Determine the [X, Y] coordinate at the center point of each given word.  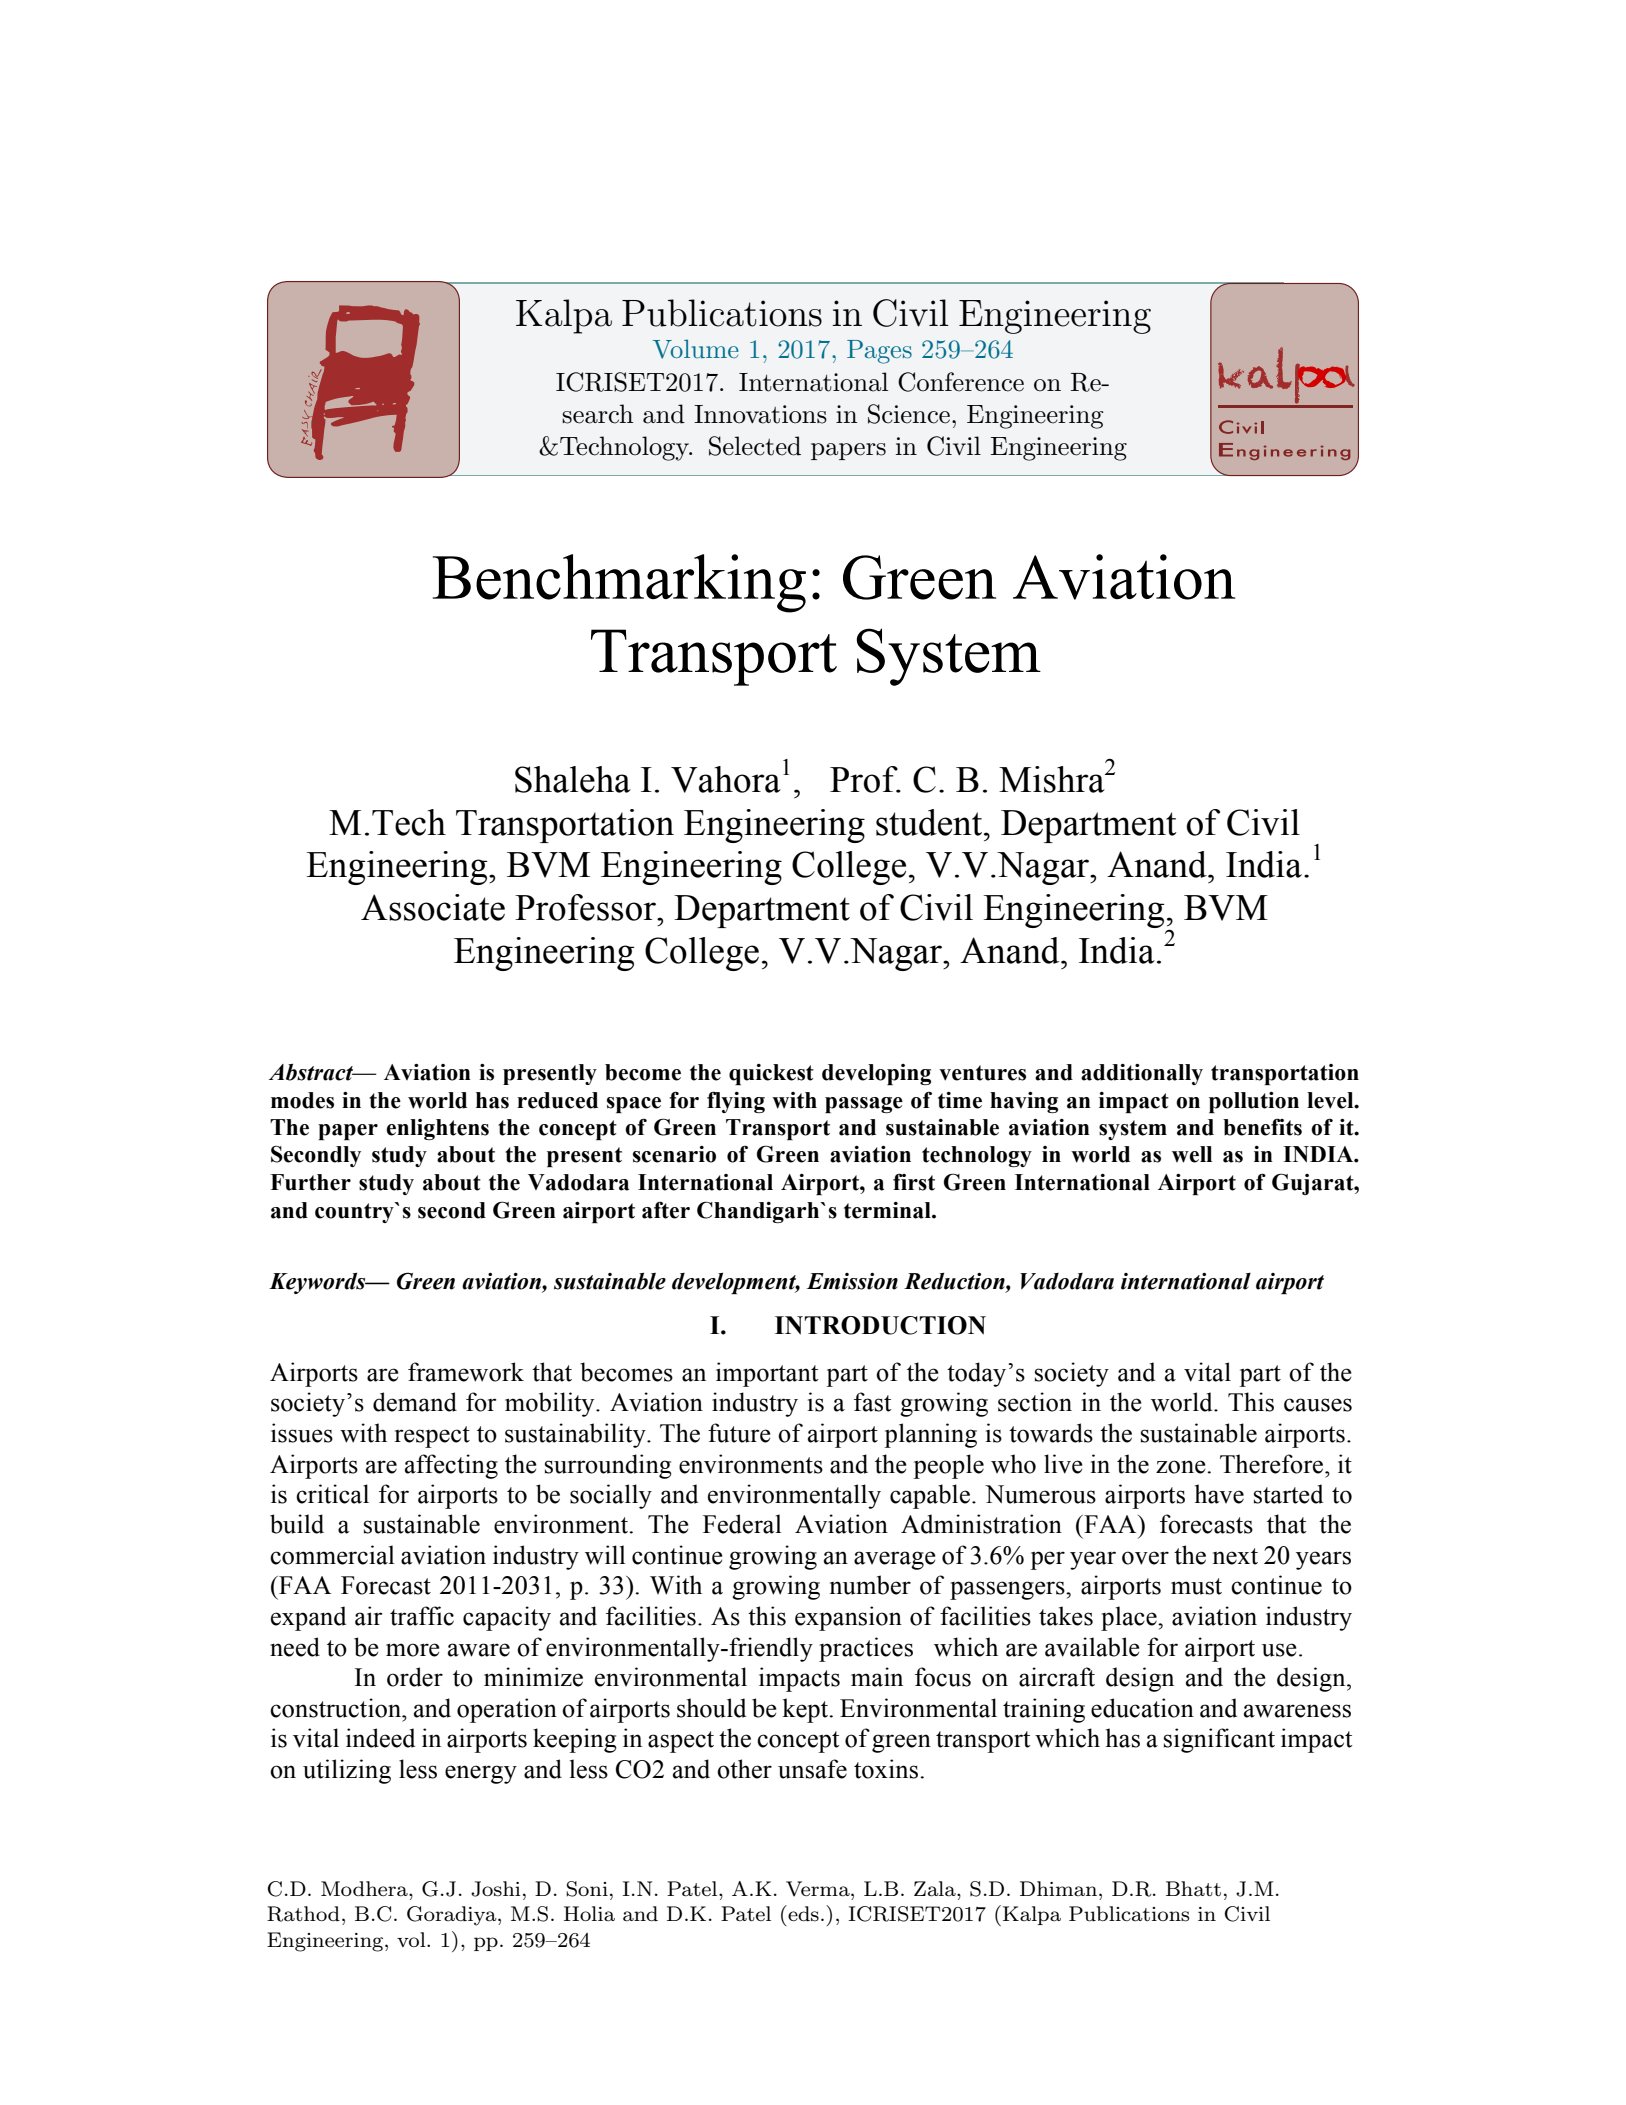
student [930, 822]
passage [864, 1105]
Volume [696, 349]
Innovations [760, 414]
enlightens [437, 1129]
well [1192, 1154]
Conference [961, 382]
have [1219, 1494]
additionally [1142, 1074]
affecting [451, 1466]
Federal [742, 1524]
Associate [433, 907]
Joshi [495, 1889]
